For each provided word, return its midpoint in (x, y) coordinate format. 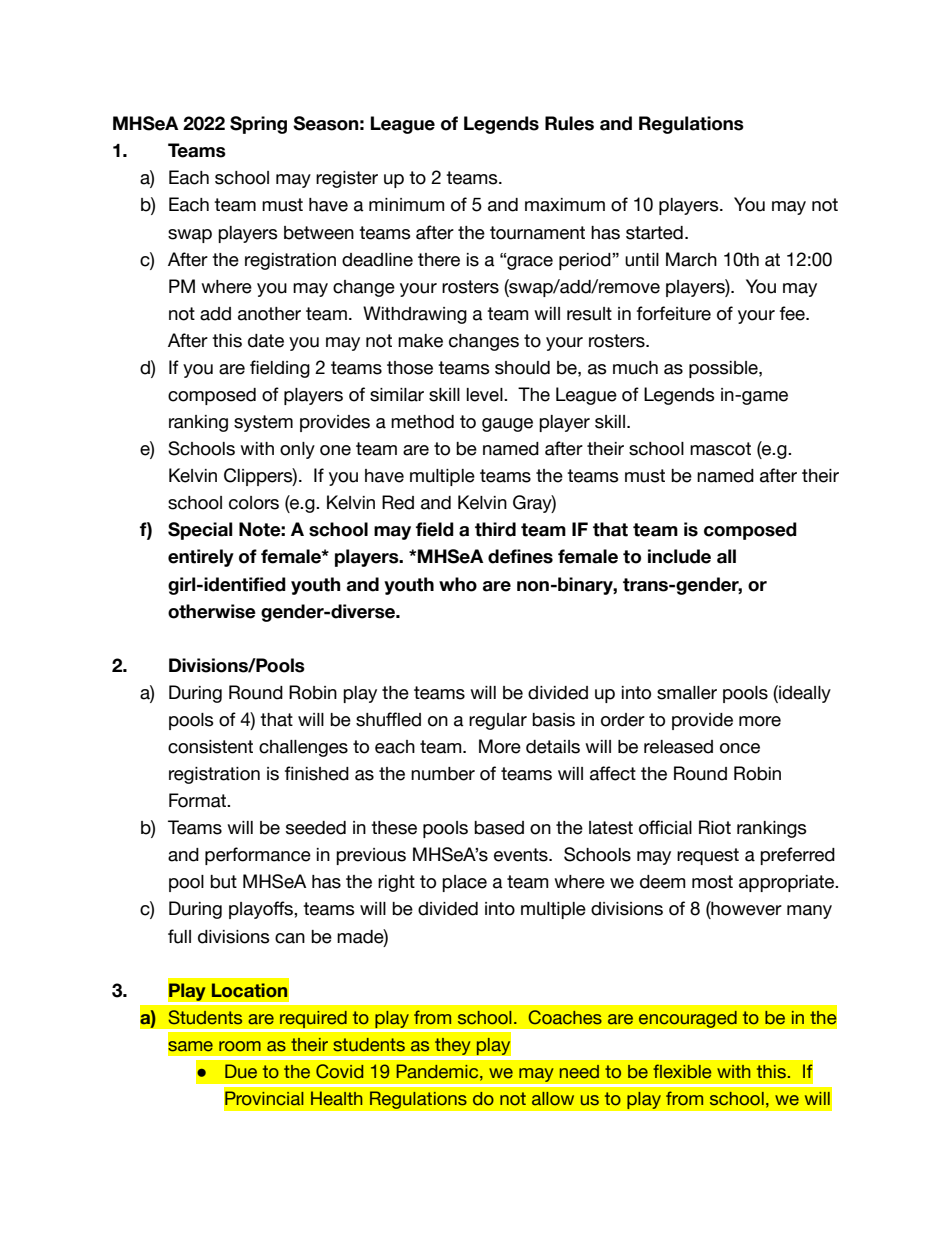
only (297, 450)
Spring (258, 125)
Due (241, 1071)
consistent (210, 747)
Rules (569, 123)
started (654, 233)
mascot (720, 449)
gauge (507, 425)
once (740, 748)
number (443, 774)
